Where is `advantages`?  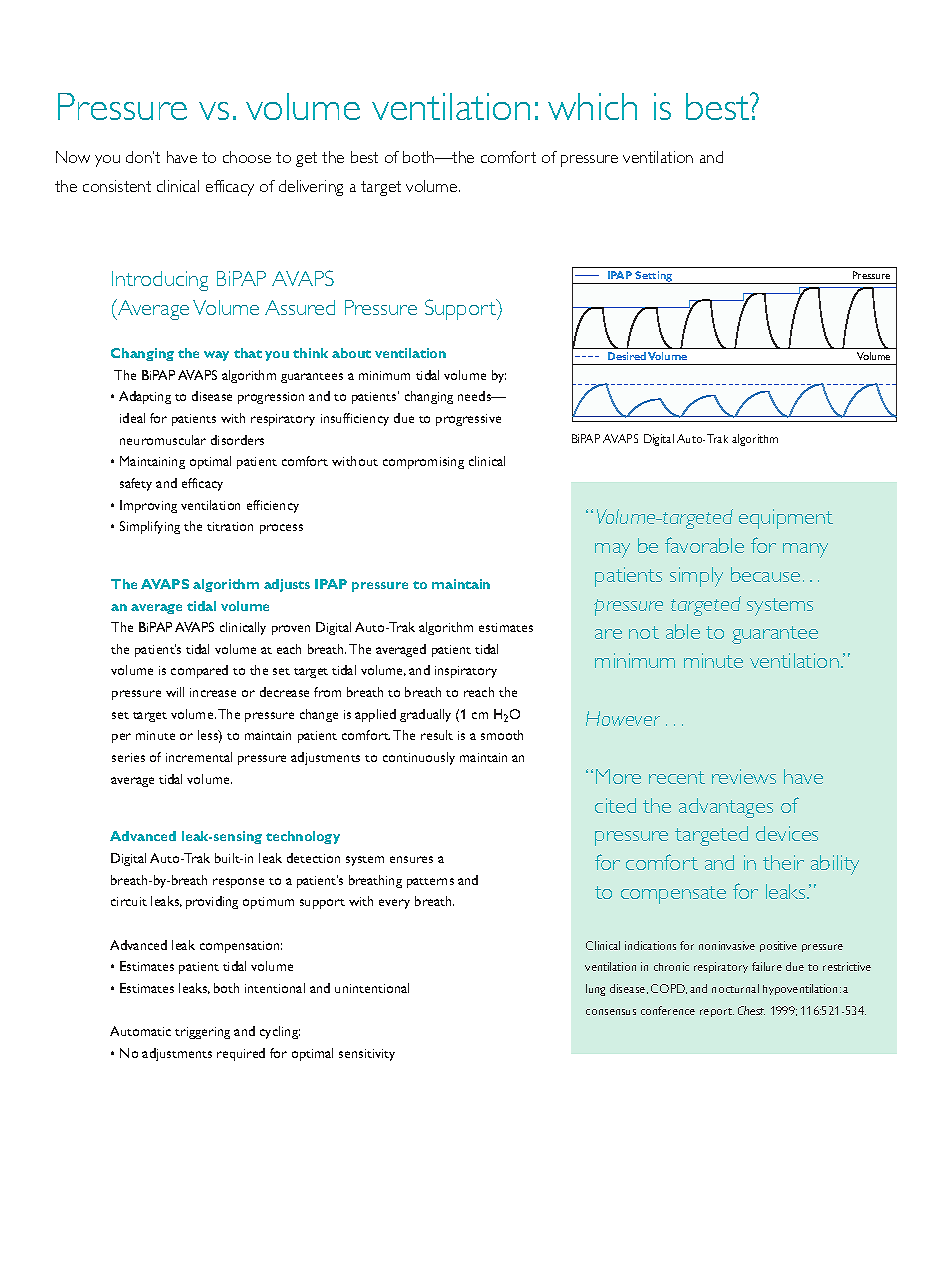
advantages is located at coordinates (726, 808).
